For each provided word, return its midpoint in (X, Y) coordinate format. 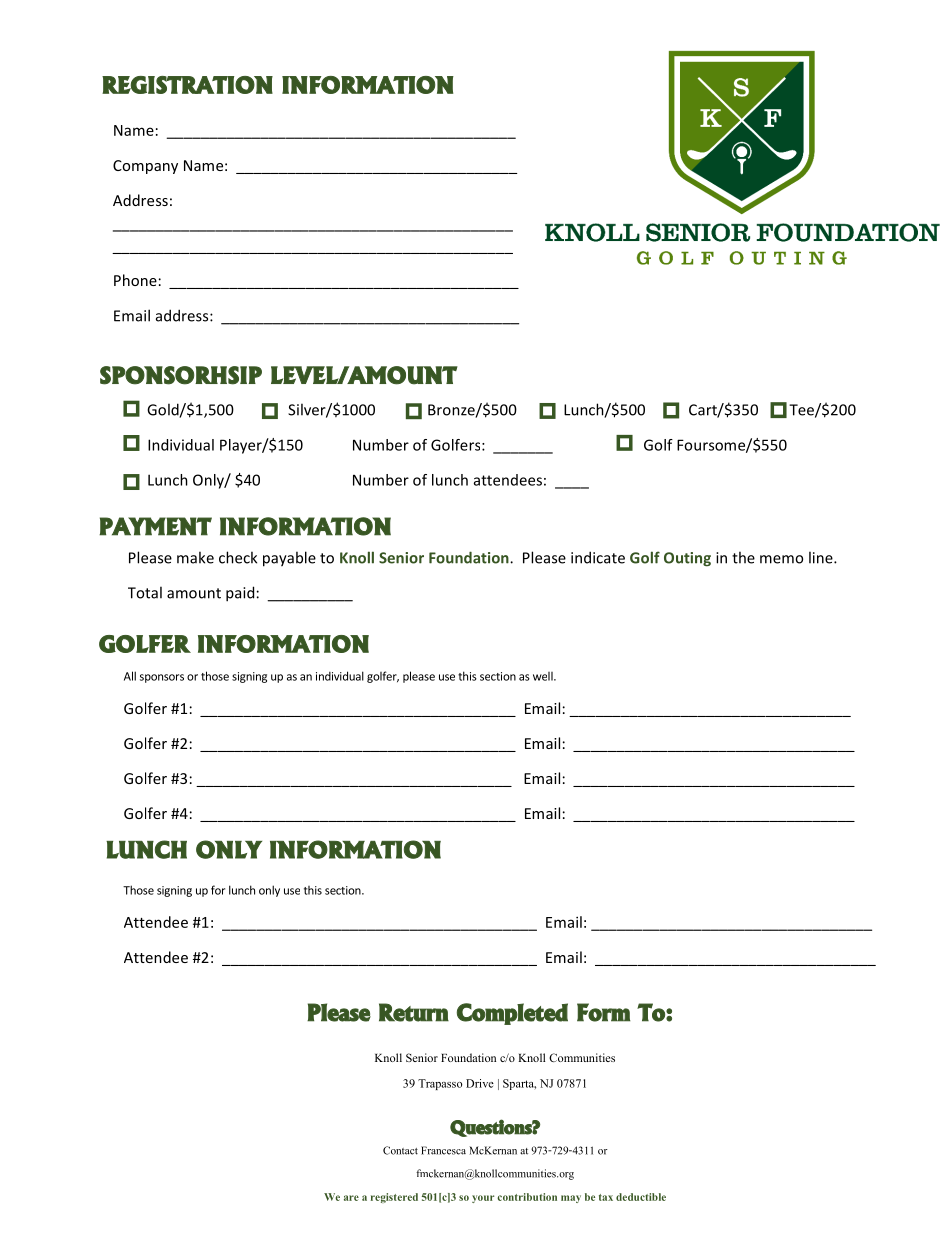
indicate (598, 557)
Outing (687, 559)
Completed (512, 1014)
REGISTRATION (187, 85)
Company (145, 167)
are (351, 1198)
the (743, 557)
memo (781, 559)
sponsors (162, 678)
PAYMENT (155, 526)
